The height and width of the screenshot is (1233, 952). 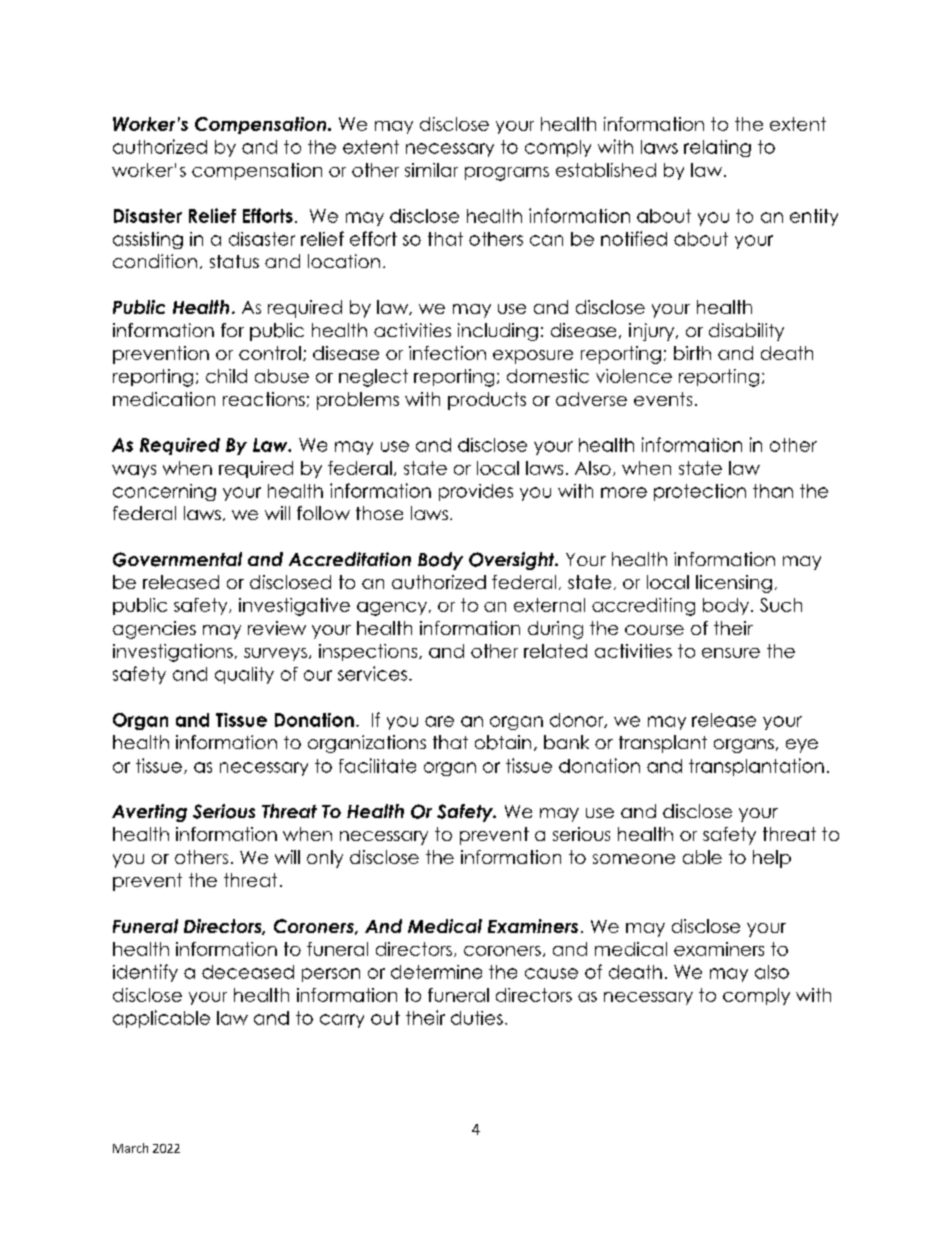 I want to click on assisting, so click(x=148, y=240).
